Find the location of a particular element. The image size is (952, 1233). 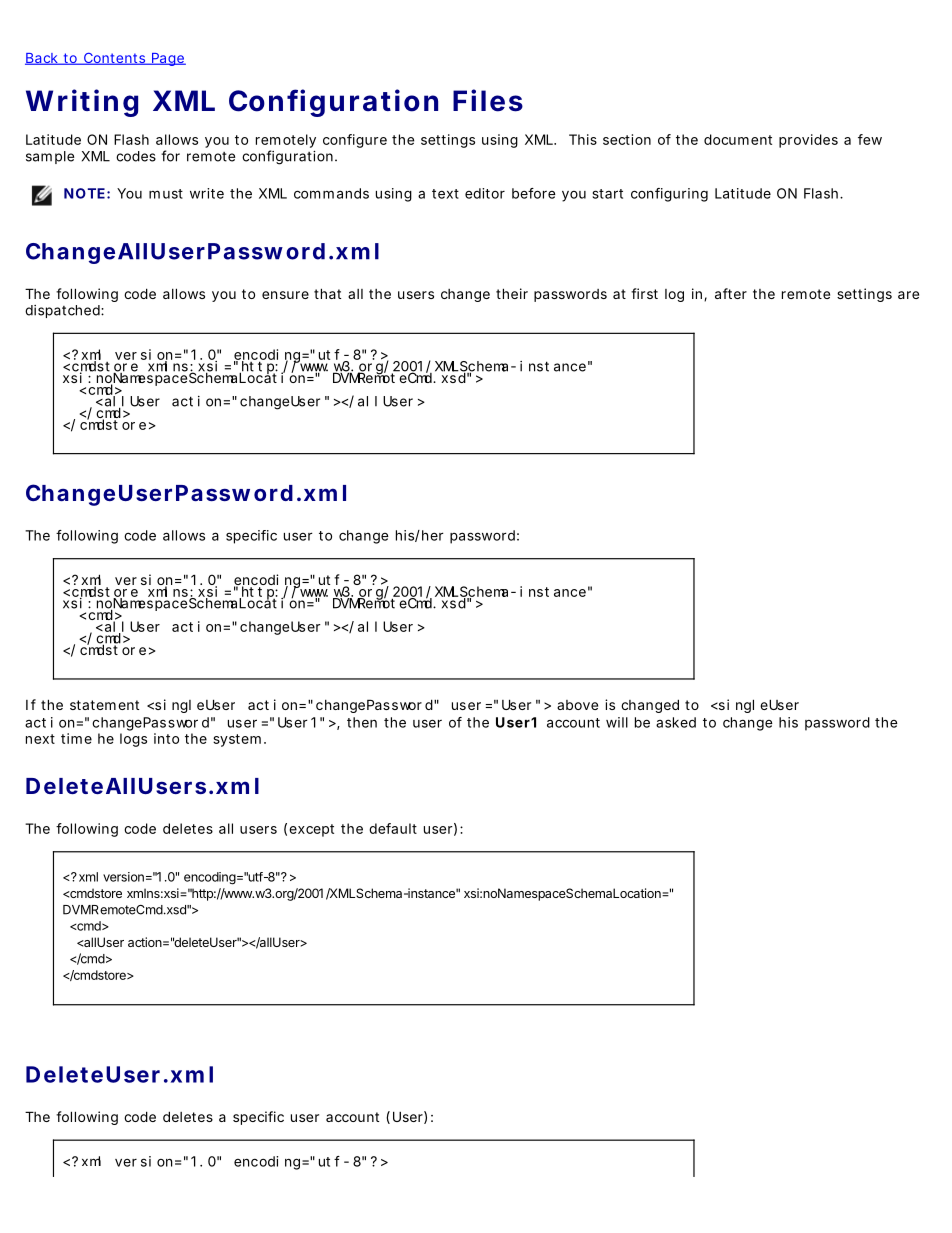

after is located at coordinates (731, 293).
